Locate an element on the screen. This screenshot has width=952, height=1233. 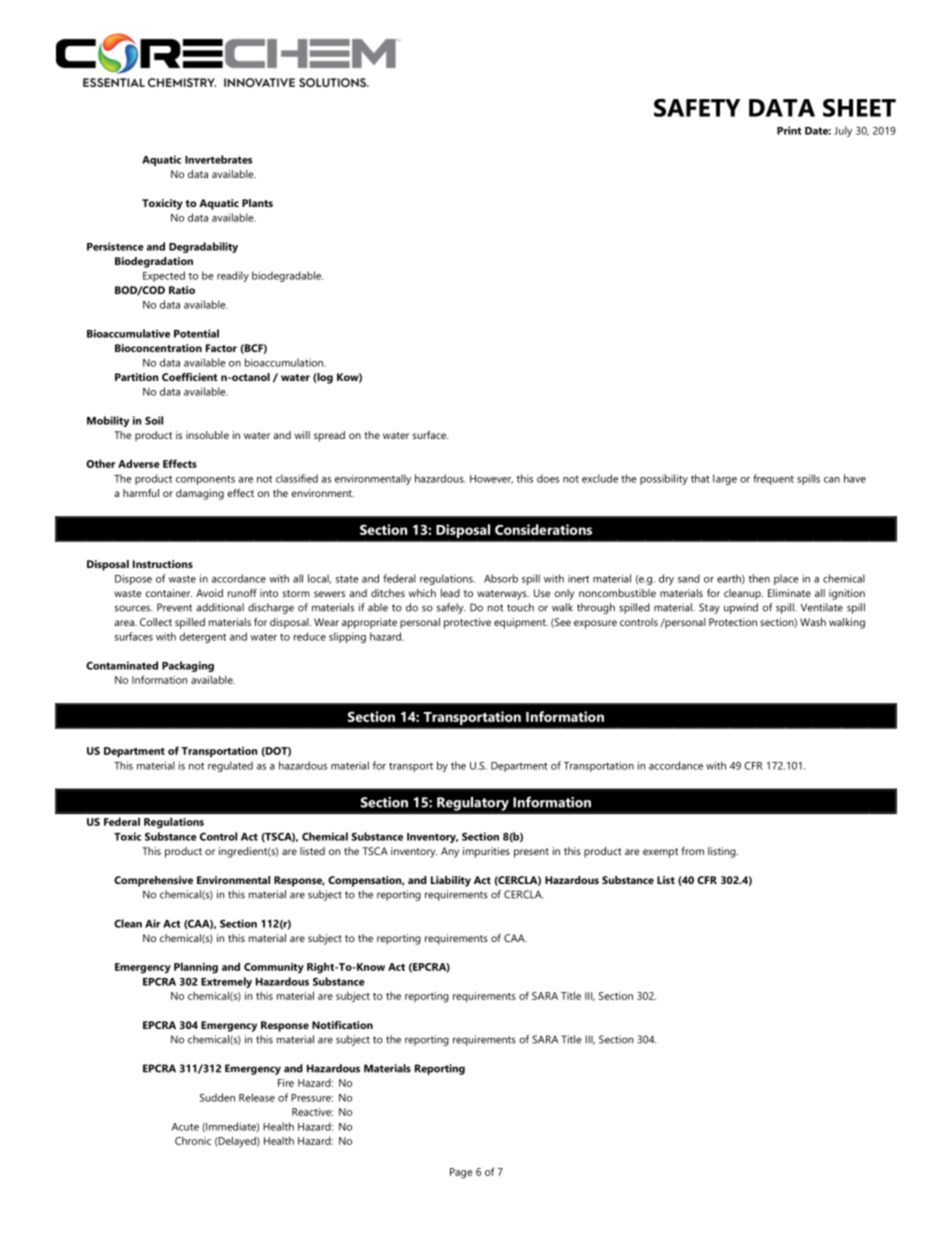
protective is located at coordinates (467, 623).
